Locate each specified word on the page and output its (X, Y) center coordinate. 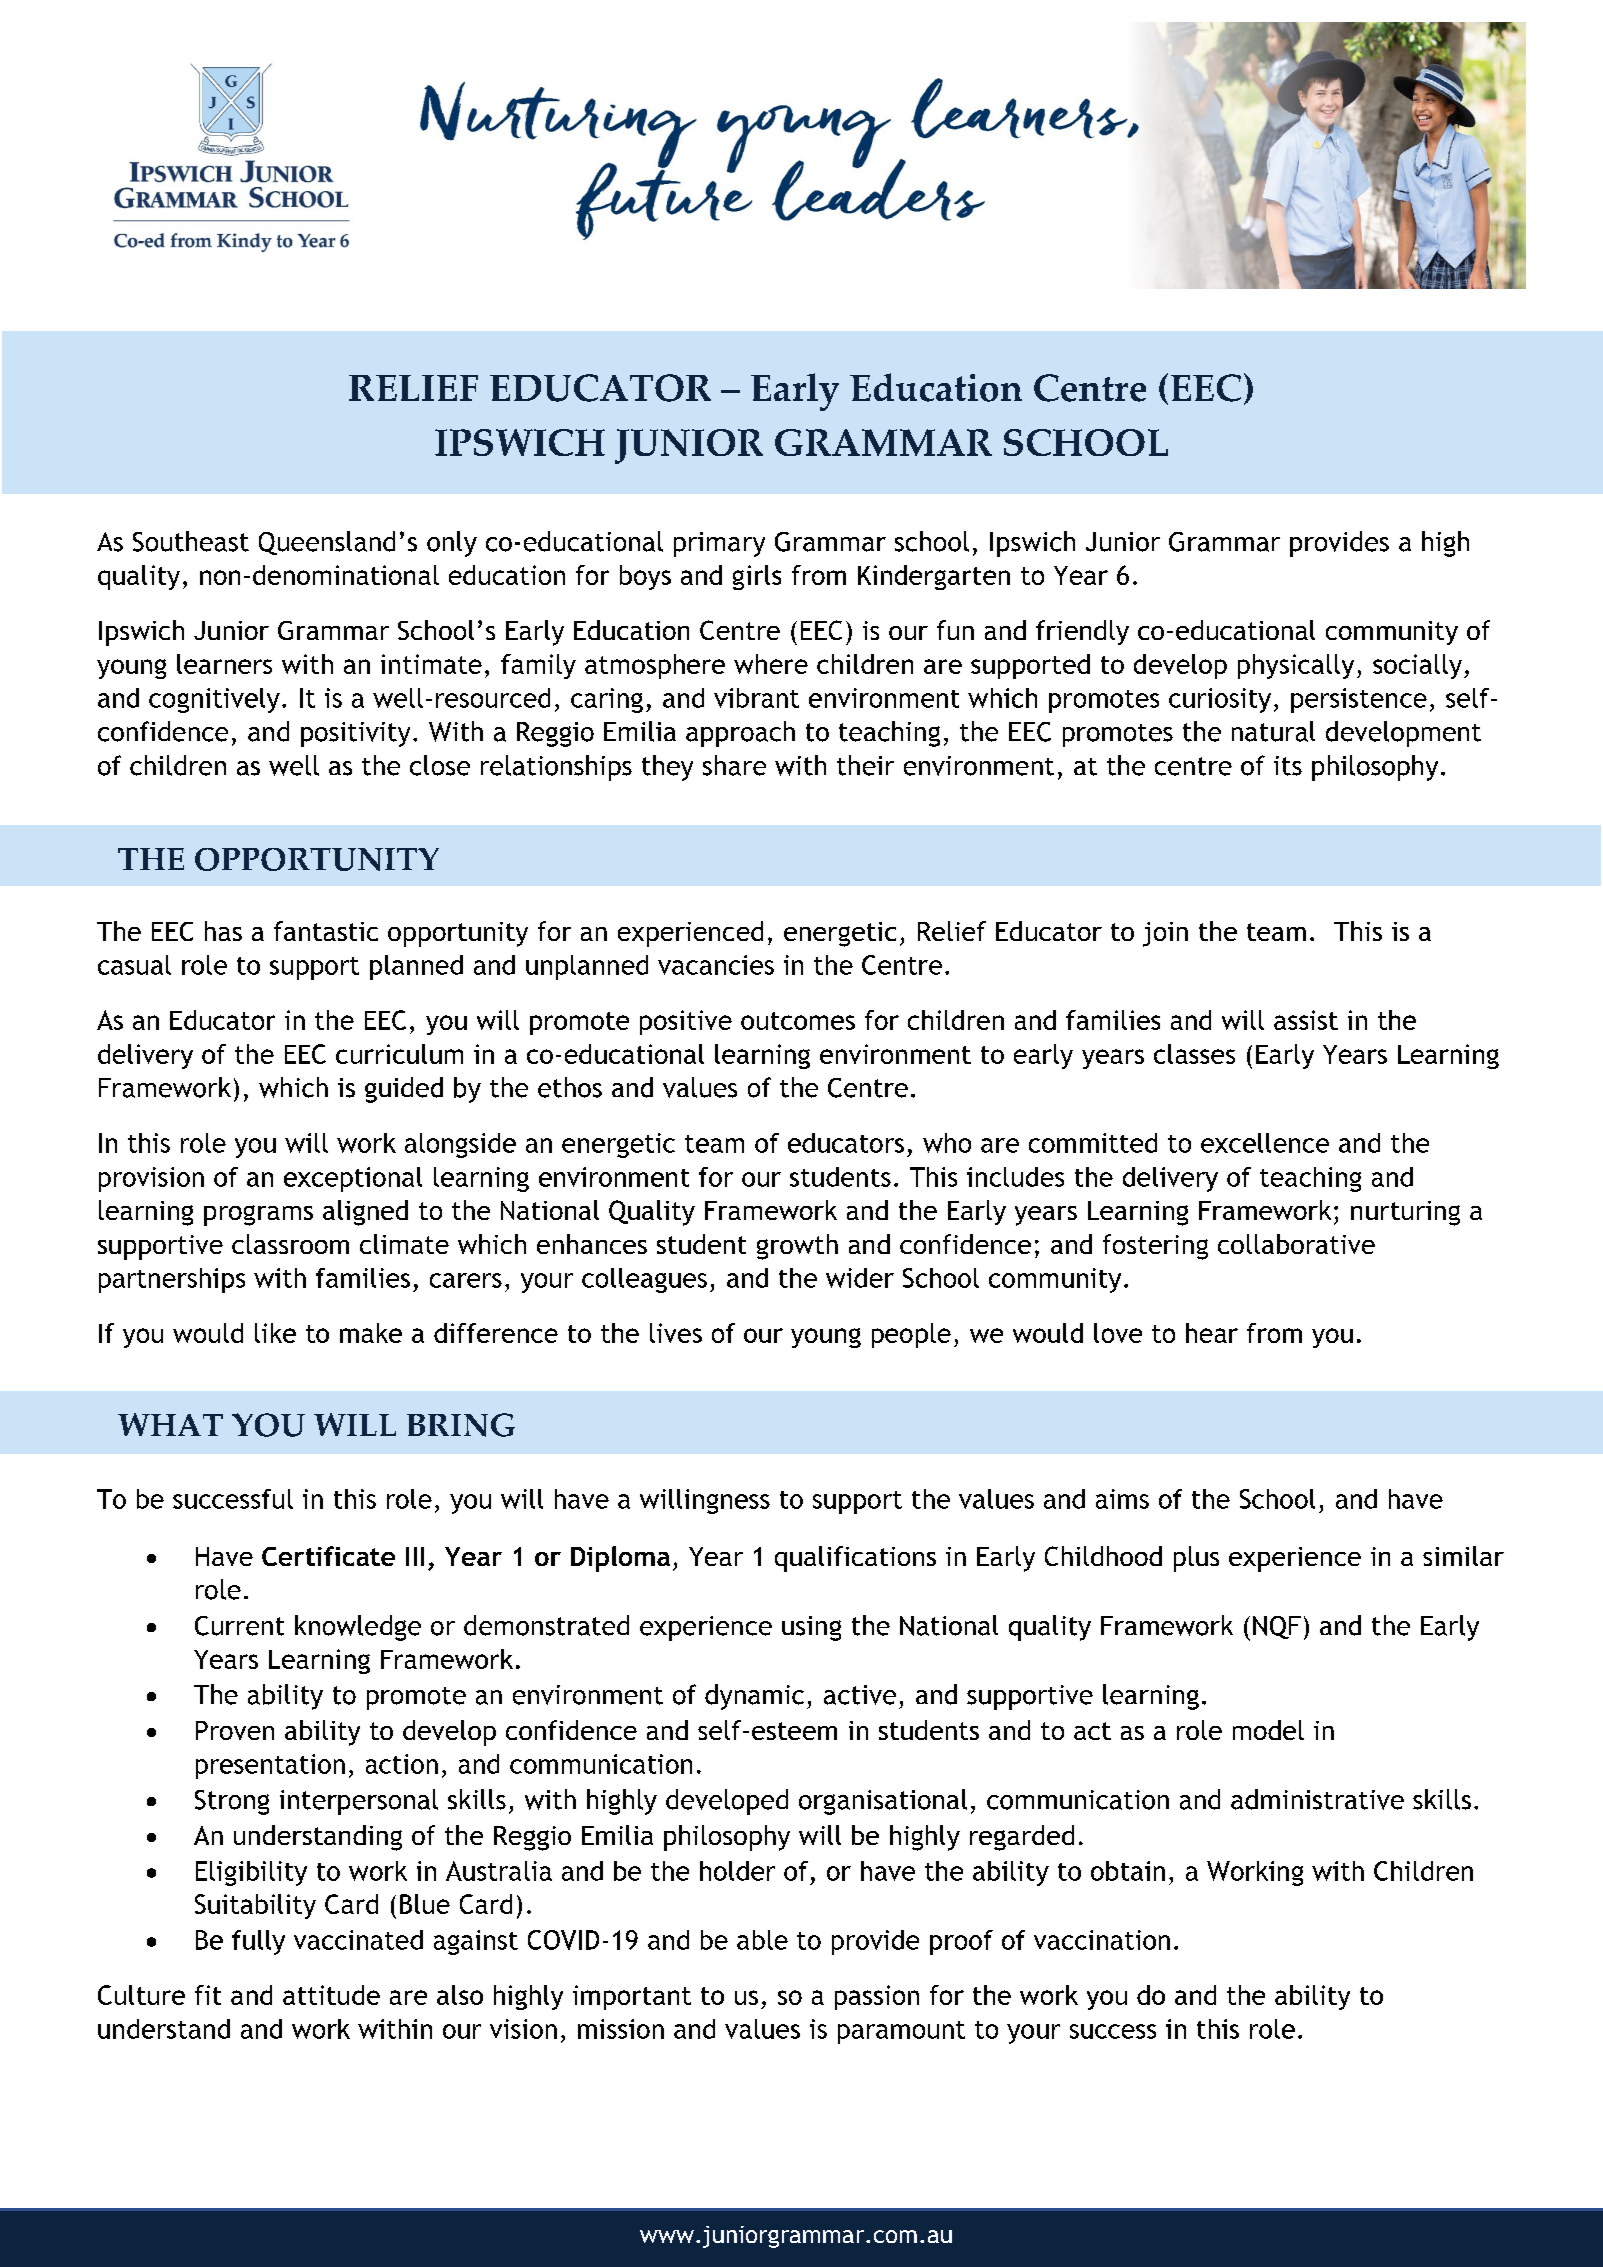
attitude (331, 1995)
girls (757, 577)
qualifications (855, 1559)
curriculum (399, 1054)
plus (1196, 1559)
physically (1296, 666)
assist (1306, 1020)
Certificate (328, 1556)
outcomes (798, 1021)
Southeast (191, 541)
